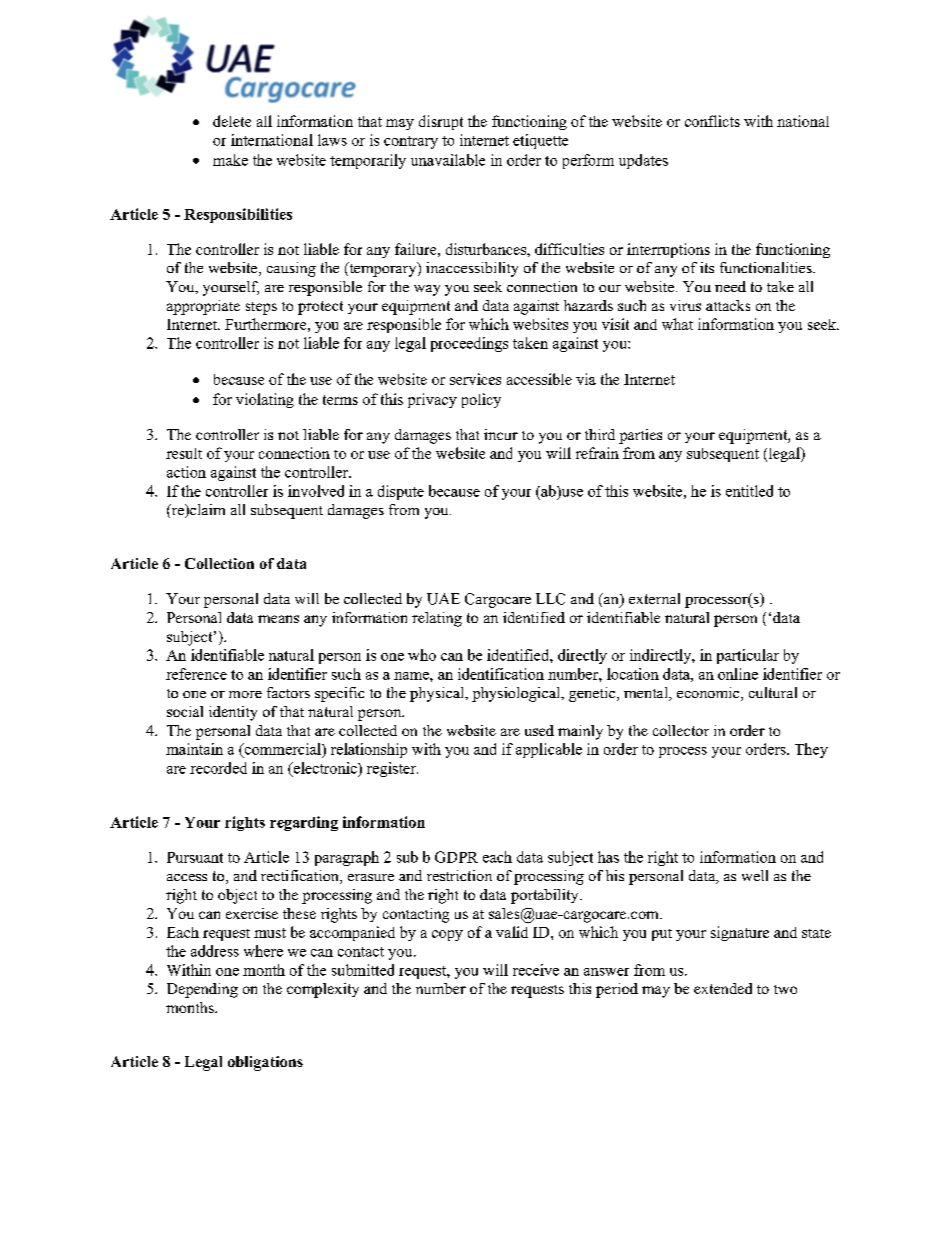 This document has width=952, height=1233. I want to click on etiquette, so click(540, 141).
